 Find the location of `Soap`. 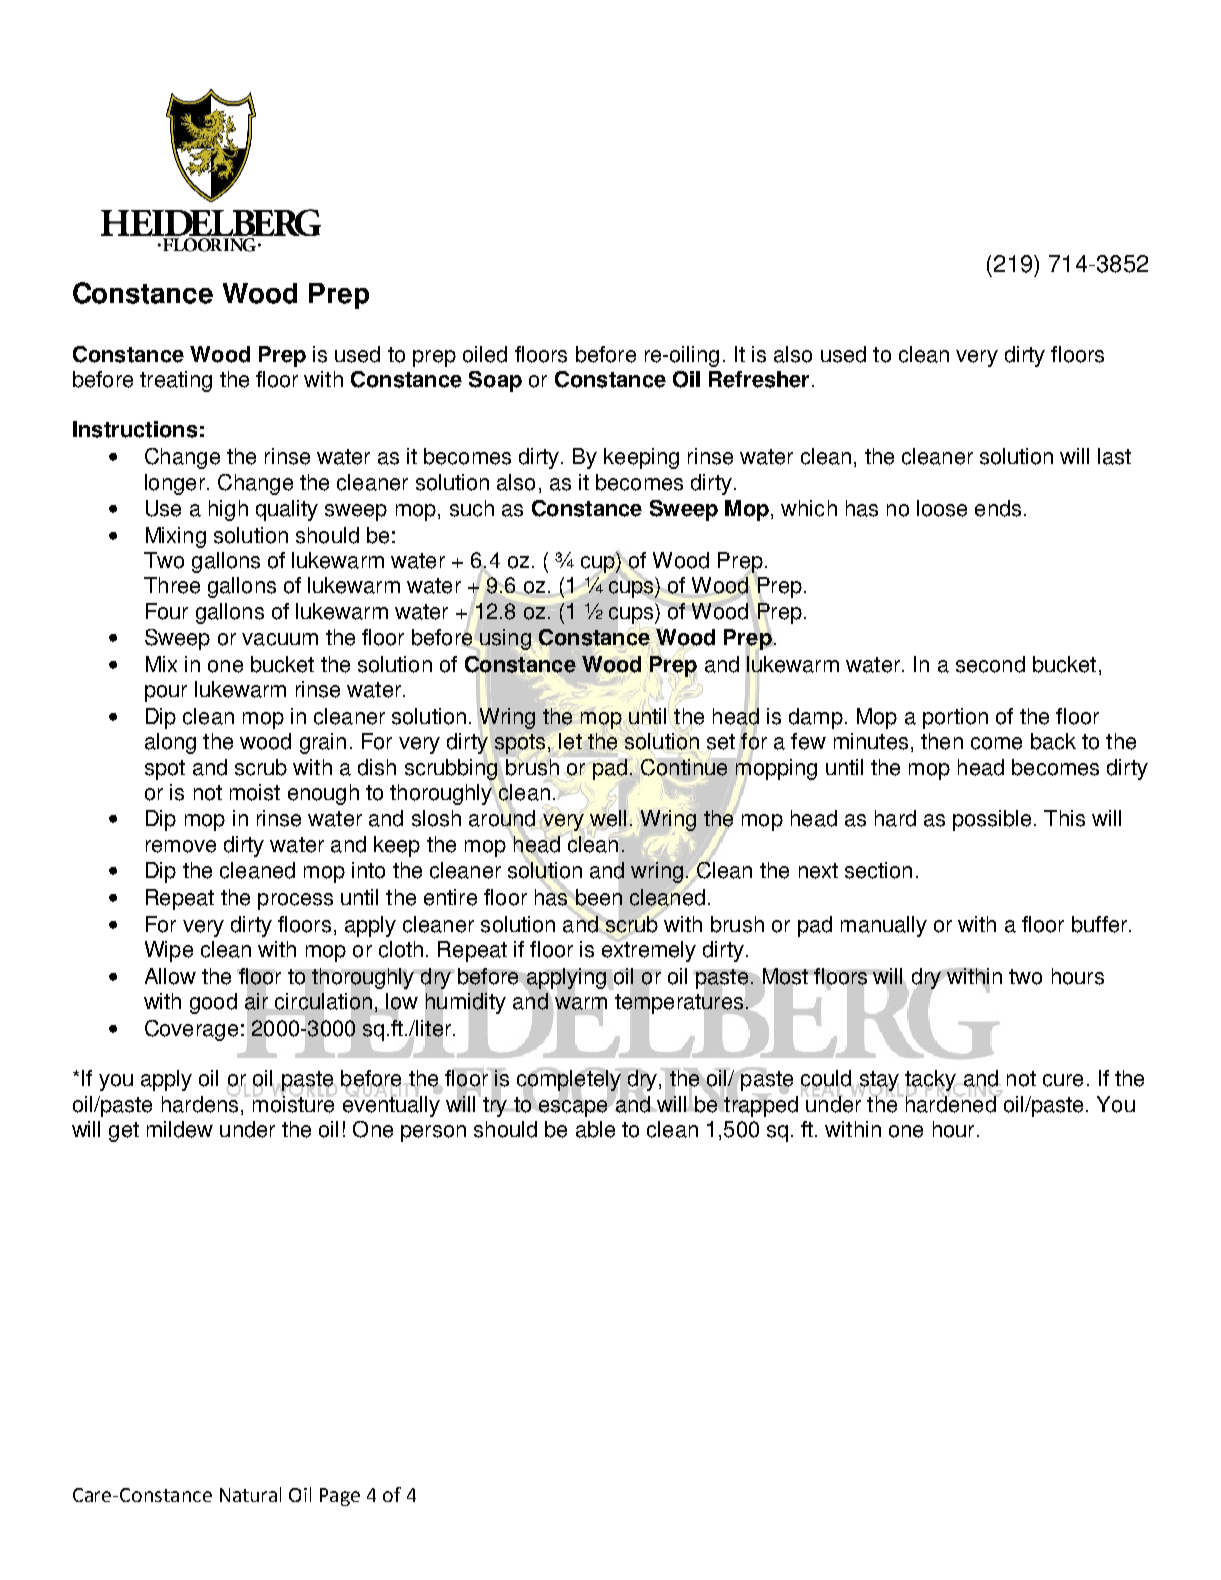

Soap is located at coordinates (495, 381).
